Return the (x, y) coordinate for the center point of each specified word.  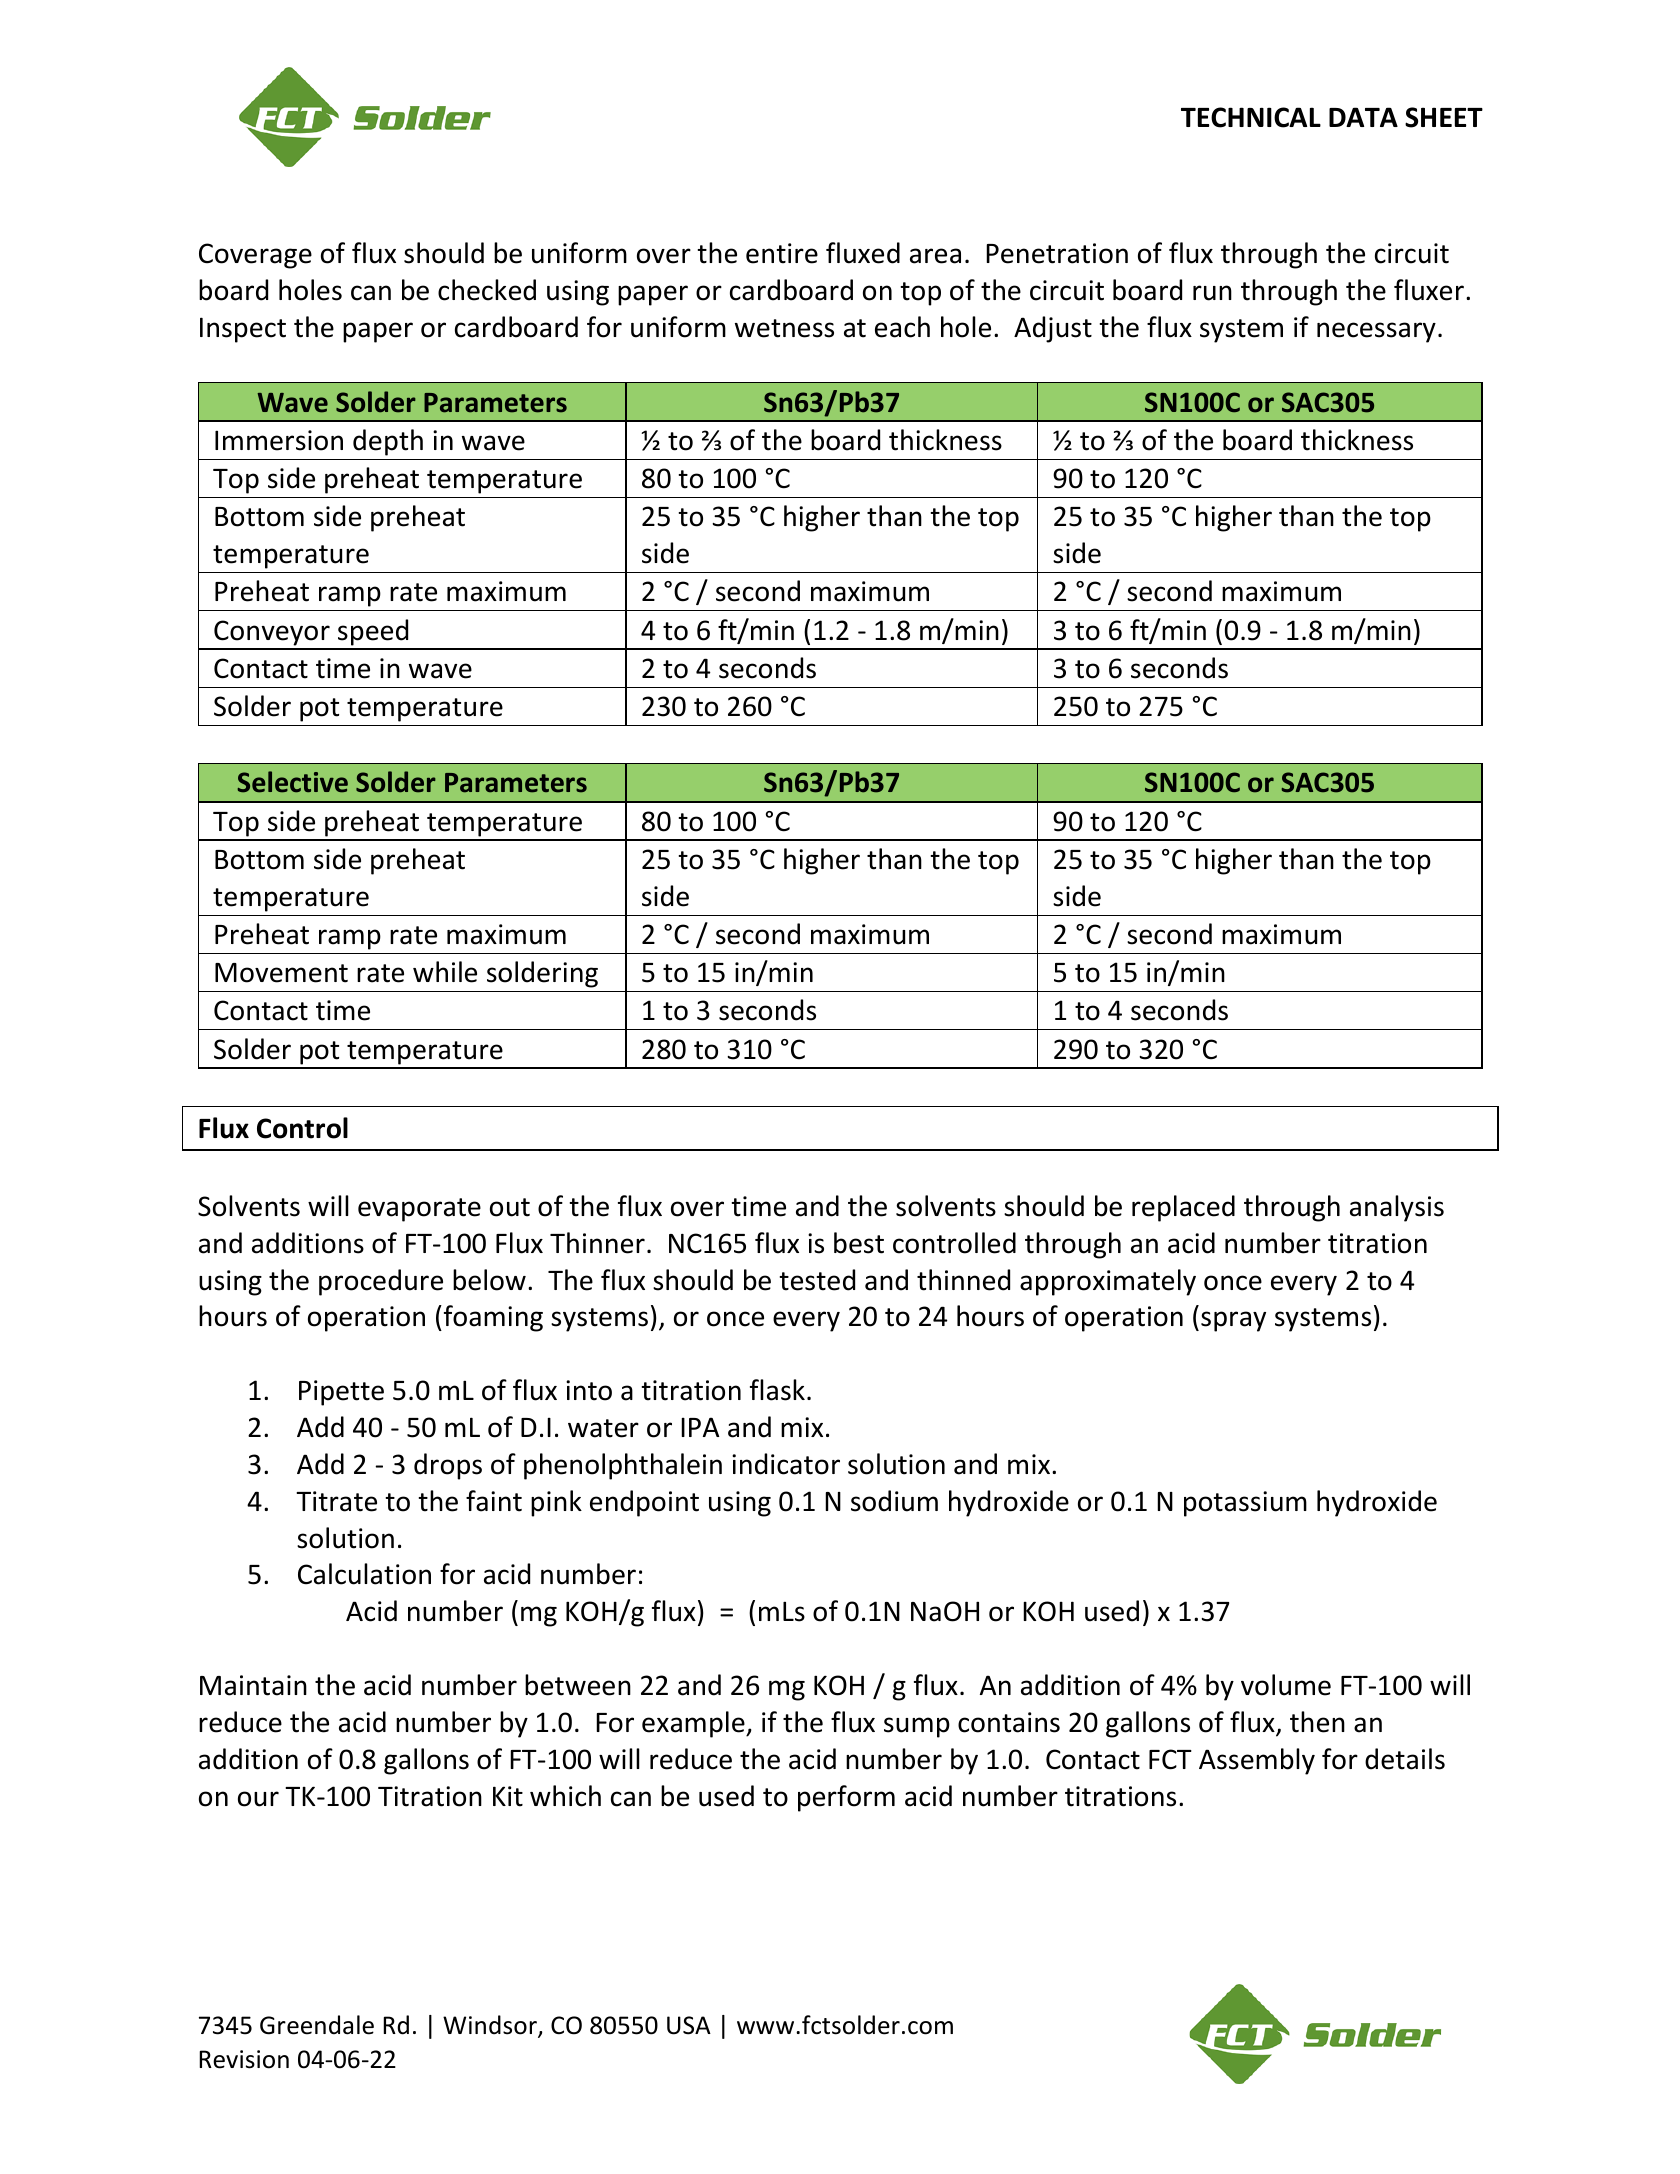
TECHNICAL (1251, 117)
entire (782, 253)
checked (487, 290)
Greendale (317, 2025)
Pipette (341, 1393)
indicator (786, 1464)
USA (689, 2025)
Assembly (1257, 1761)
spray (1233, 1321)
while (445, 972)
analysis (1397, 1208)
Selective (293, 782)
